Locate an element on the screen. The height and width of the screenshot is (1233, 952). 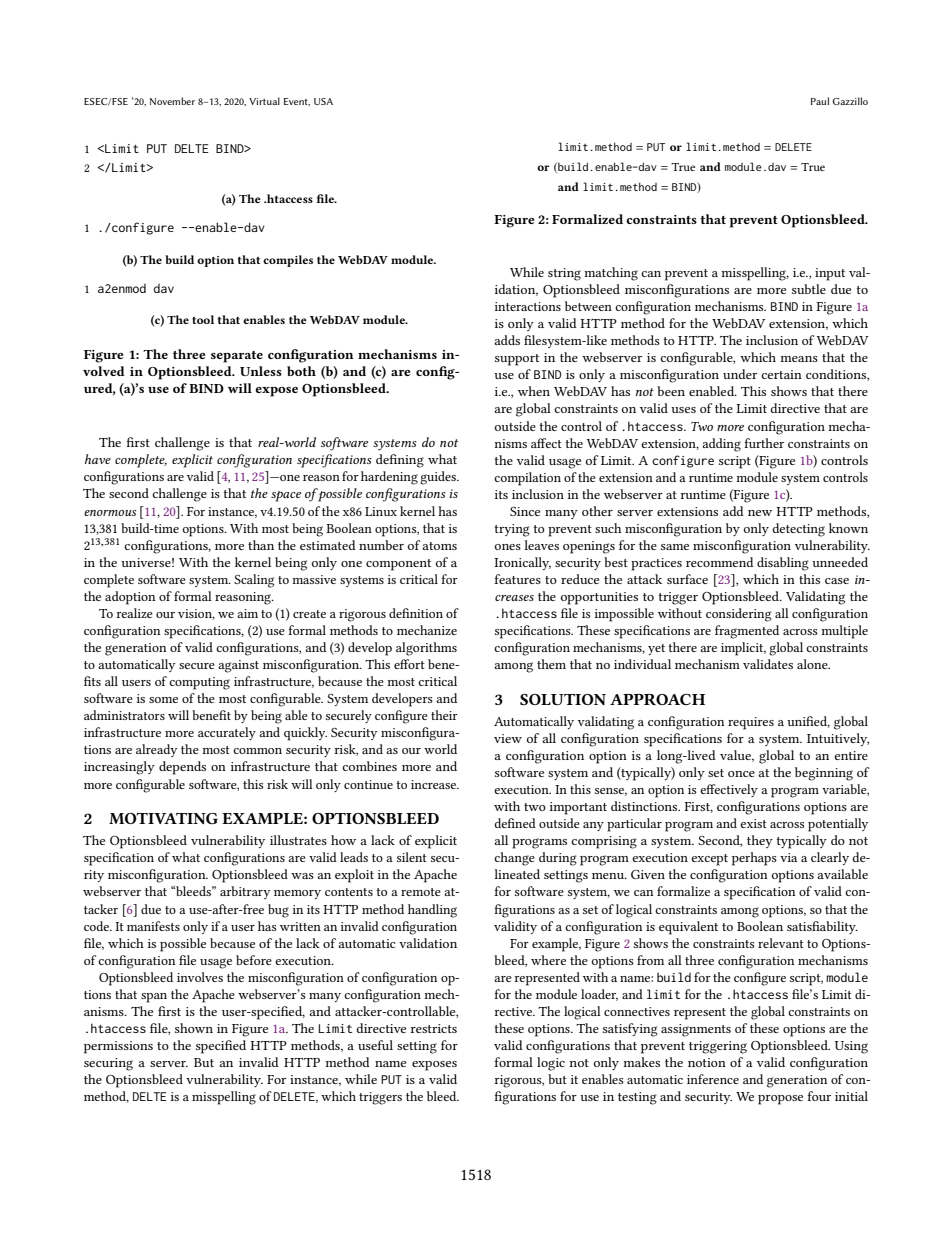
support is located at coordinates (517, 360).
